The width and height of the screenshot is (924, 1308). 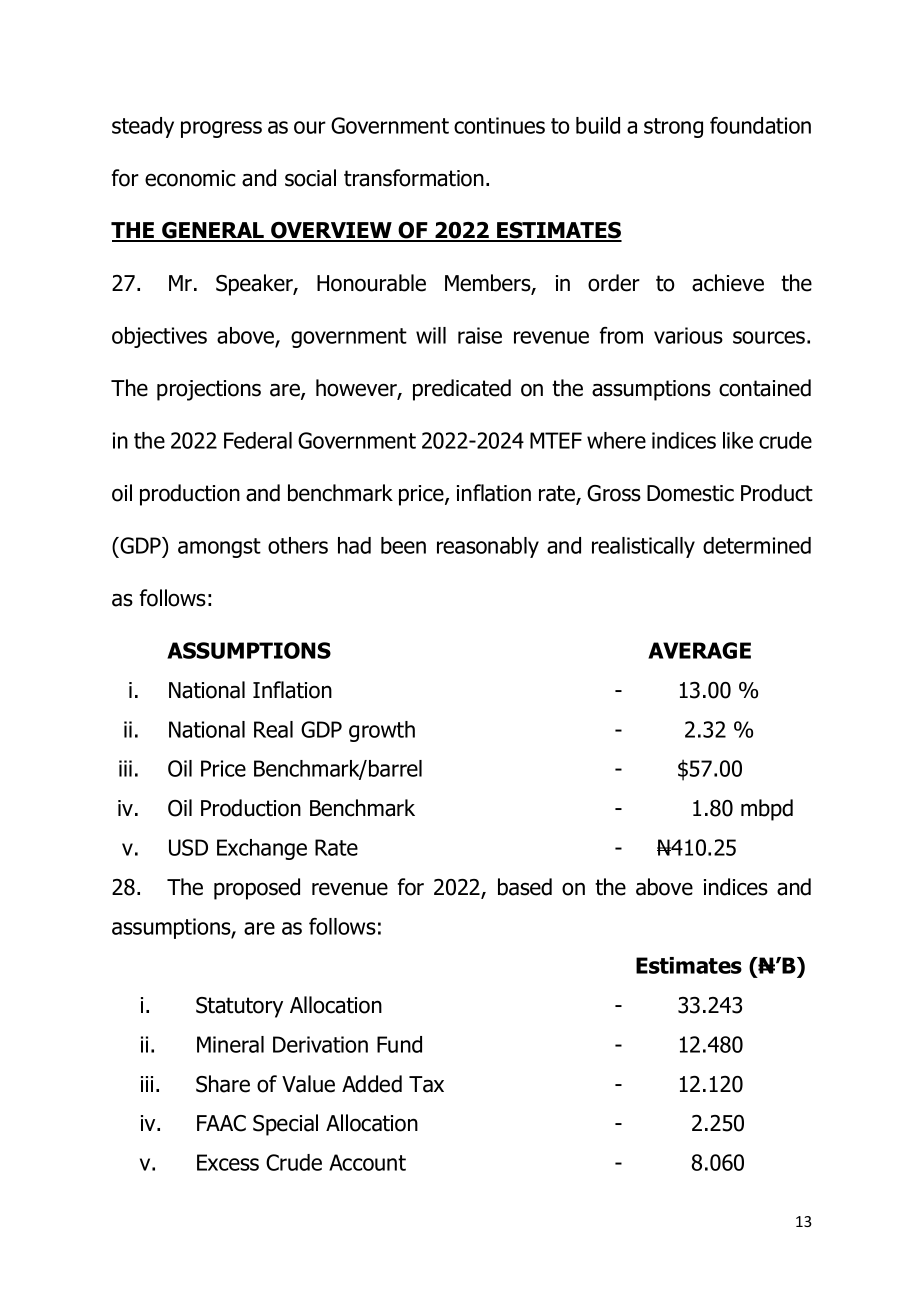 I want to click on reasonably, so click(x=488, y=547).
